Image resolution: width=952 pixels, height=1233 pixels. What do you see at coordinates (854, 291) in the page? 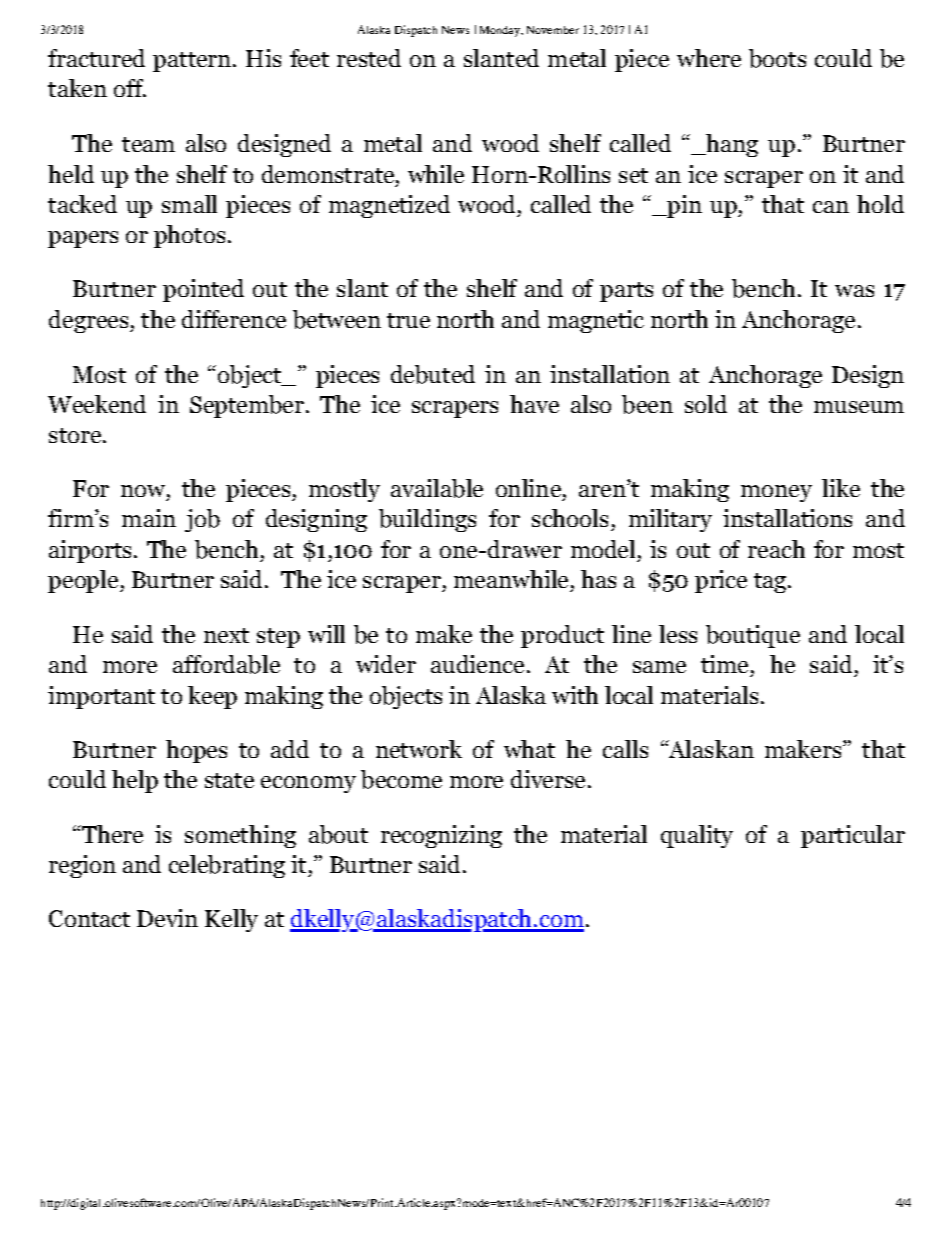
I see `was` at bounding box center [854, 291].
